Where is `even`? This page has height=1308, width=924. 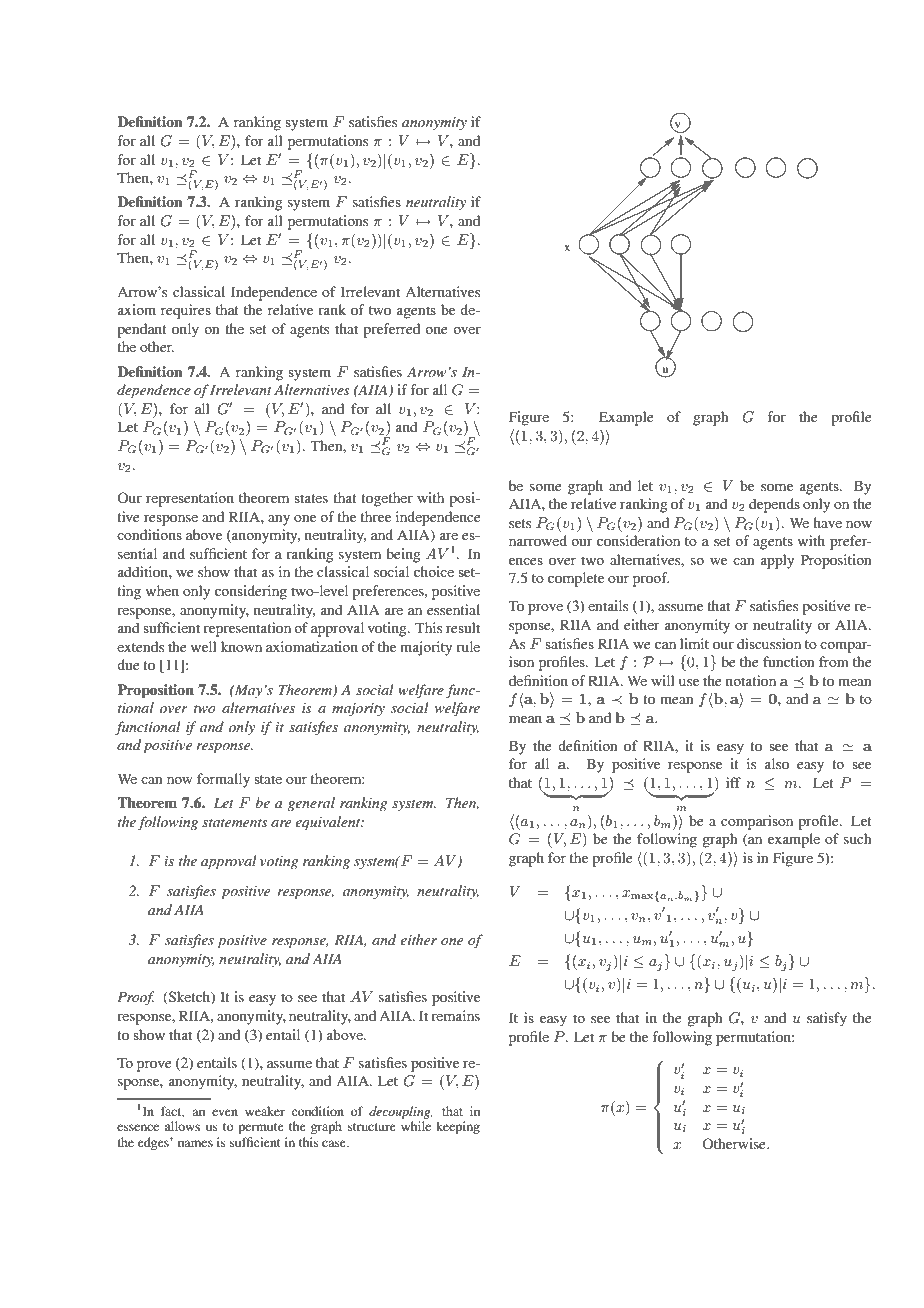
even is located at coordinates (225, 1112).
